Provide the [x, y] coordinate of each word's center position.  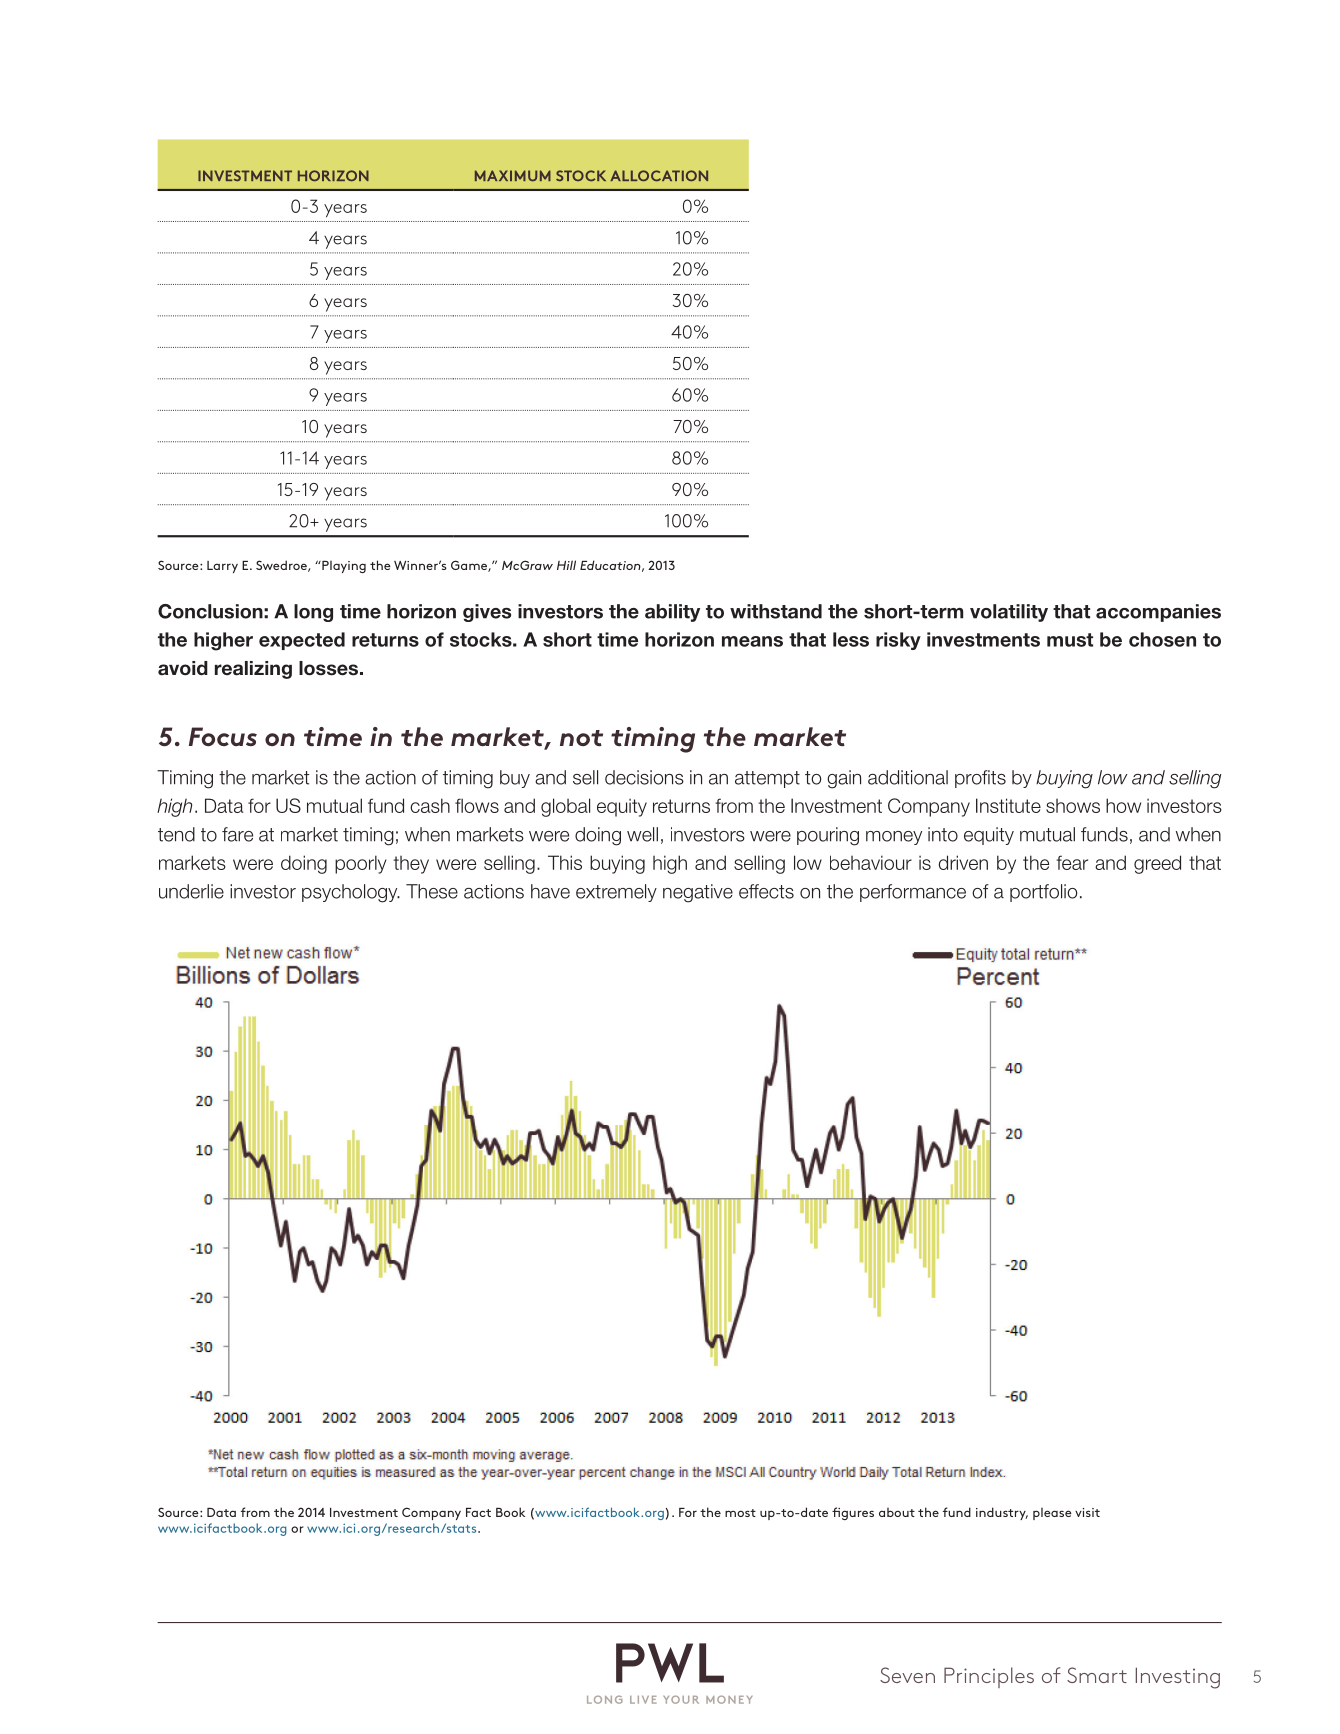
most [740, 1513]
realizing [253, 670]
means [752, 641]
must [1070, 640]
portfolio [1044, 893]
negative [698, 893]
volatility [1009, 613]
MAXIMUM [513, 175]
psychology [351, 893]
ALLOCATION [659, 175]
